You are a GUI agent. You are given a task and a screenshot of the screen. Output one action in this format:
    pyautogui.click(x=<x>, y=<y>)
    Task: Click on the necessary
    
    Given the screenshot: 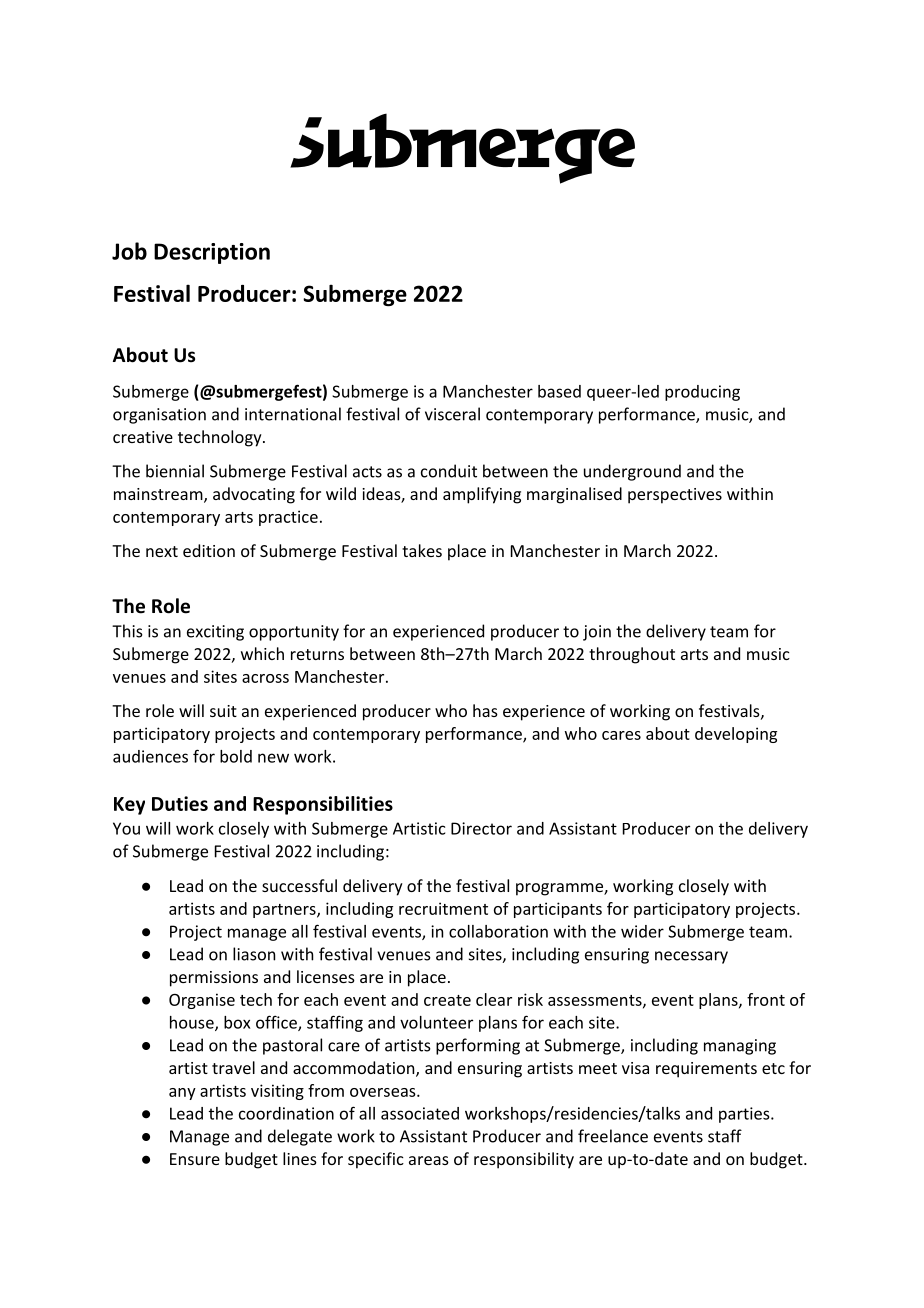 What is the action you would take?
    pyautogui.click(x=691, y=957)
